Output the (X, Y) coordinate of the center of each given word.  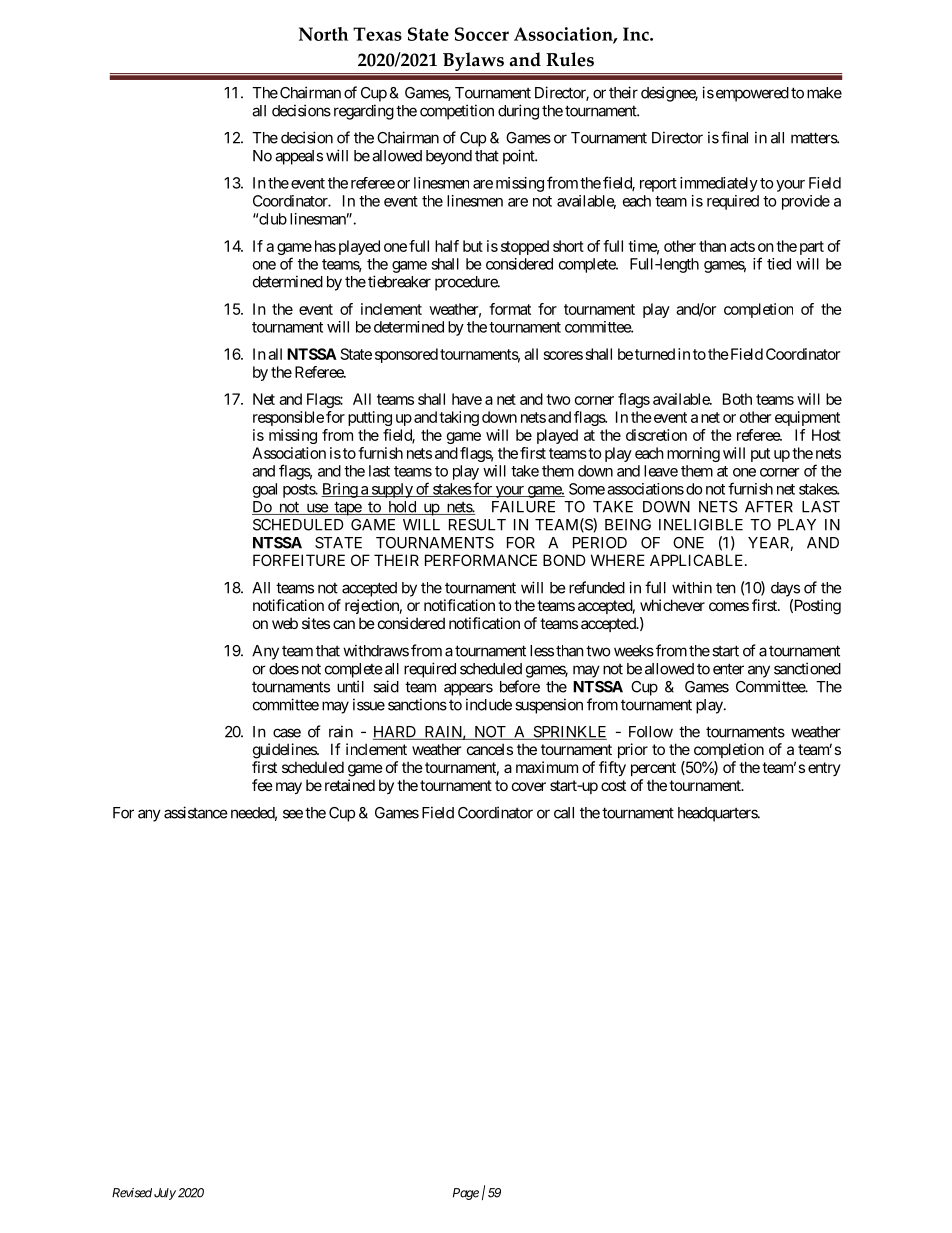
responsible (288, 418)
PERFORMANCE (481, 560)
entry (824, 769)
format (510, 309)
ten (726, 588)
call (564, 813)
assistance (196, 812)
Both (737, 399)
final (734, 137)
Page (466, 1194)
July (165, 1194)
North (323, 34)
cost (613, 785)
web (285, 623)
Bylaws (473, 61)
